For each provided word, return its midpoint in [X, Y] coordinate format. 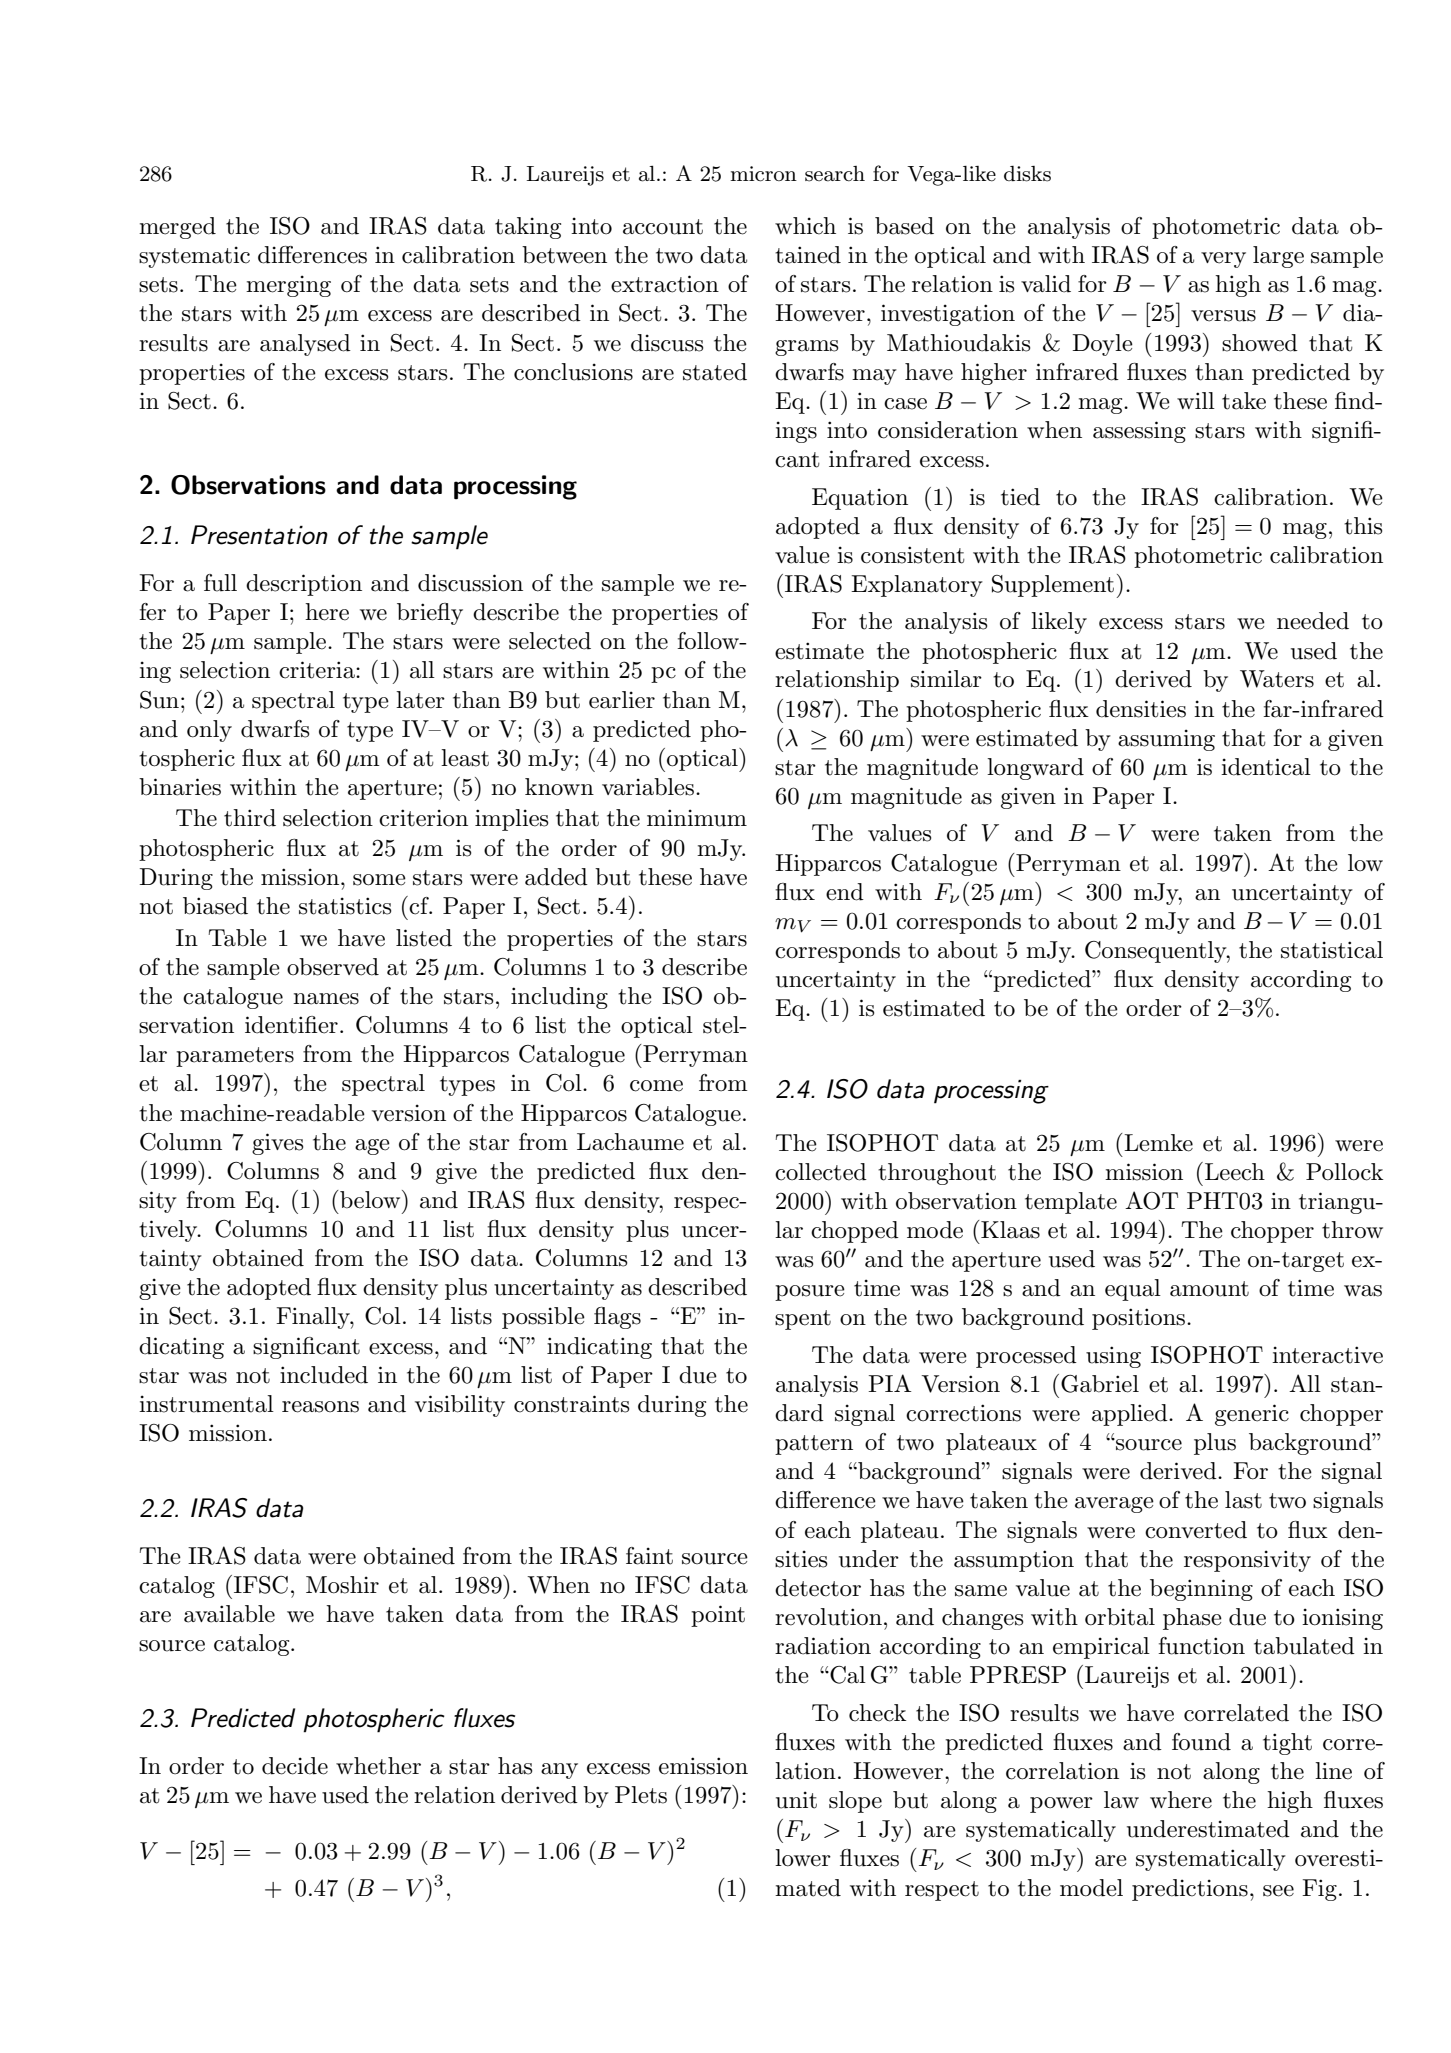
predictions [1190, 1890]
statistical [1332, 950]
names [326, 999]
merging [288, 286]
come [656, 1086]
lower [803, 1858]
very [1223, 260]
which [805, 226]
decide [295, 1766]
